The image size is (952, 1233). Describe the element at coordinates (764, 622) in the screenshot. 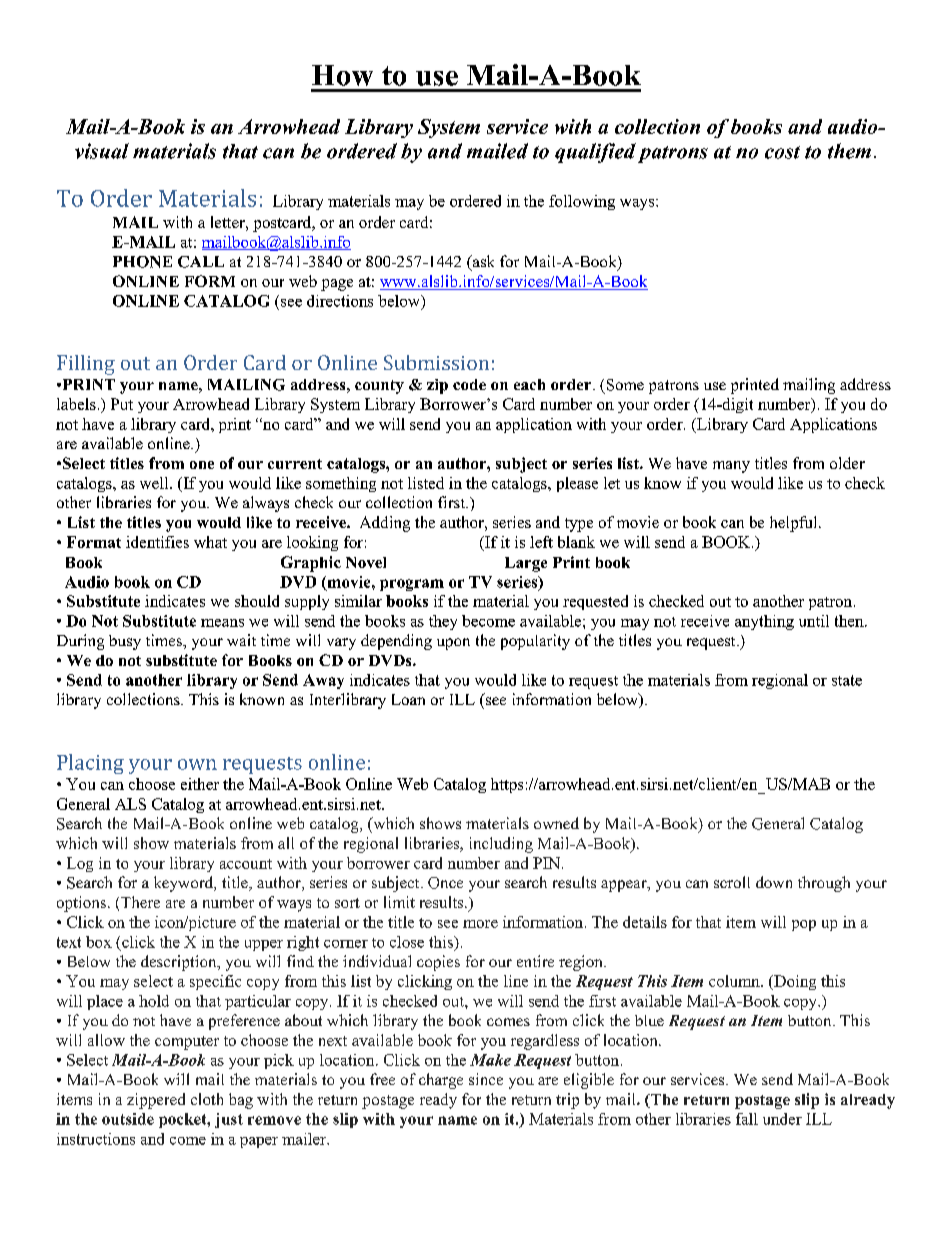

I see `anything` at that location.
